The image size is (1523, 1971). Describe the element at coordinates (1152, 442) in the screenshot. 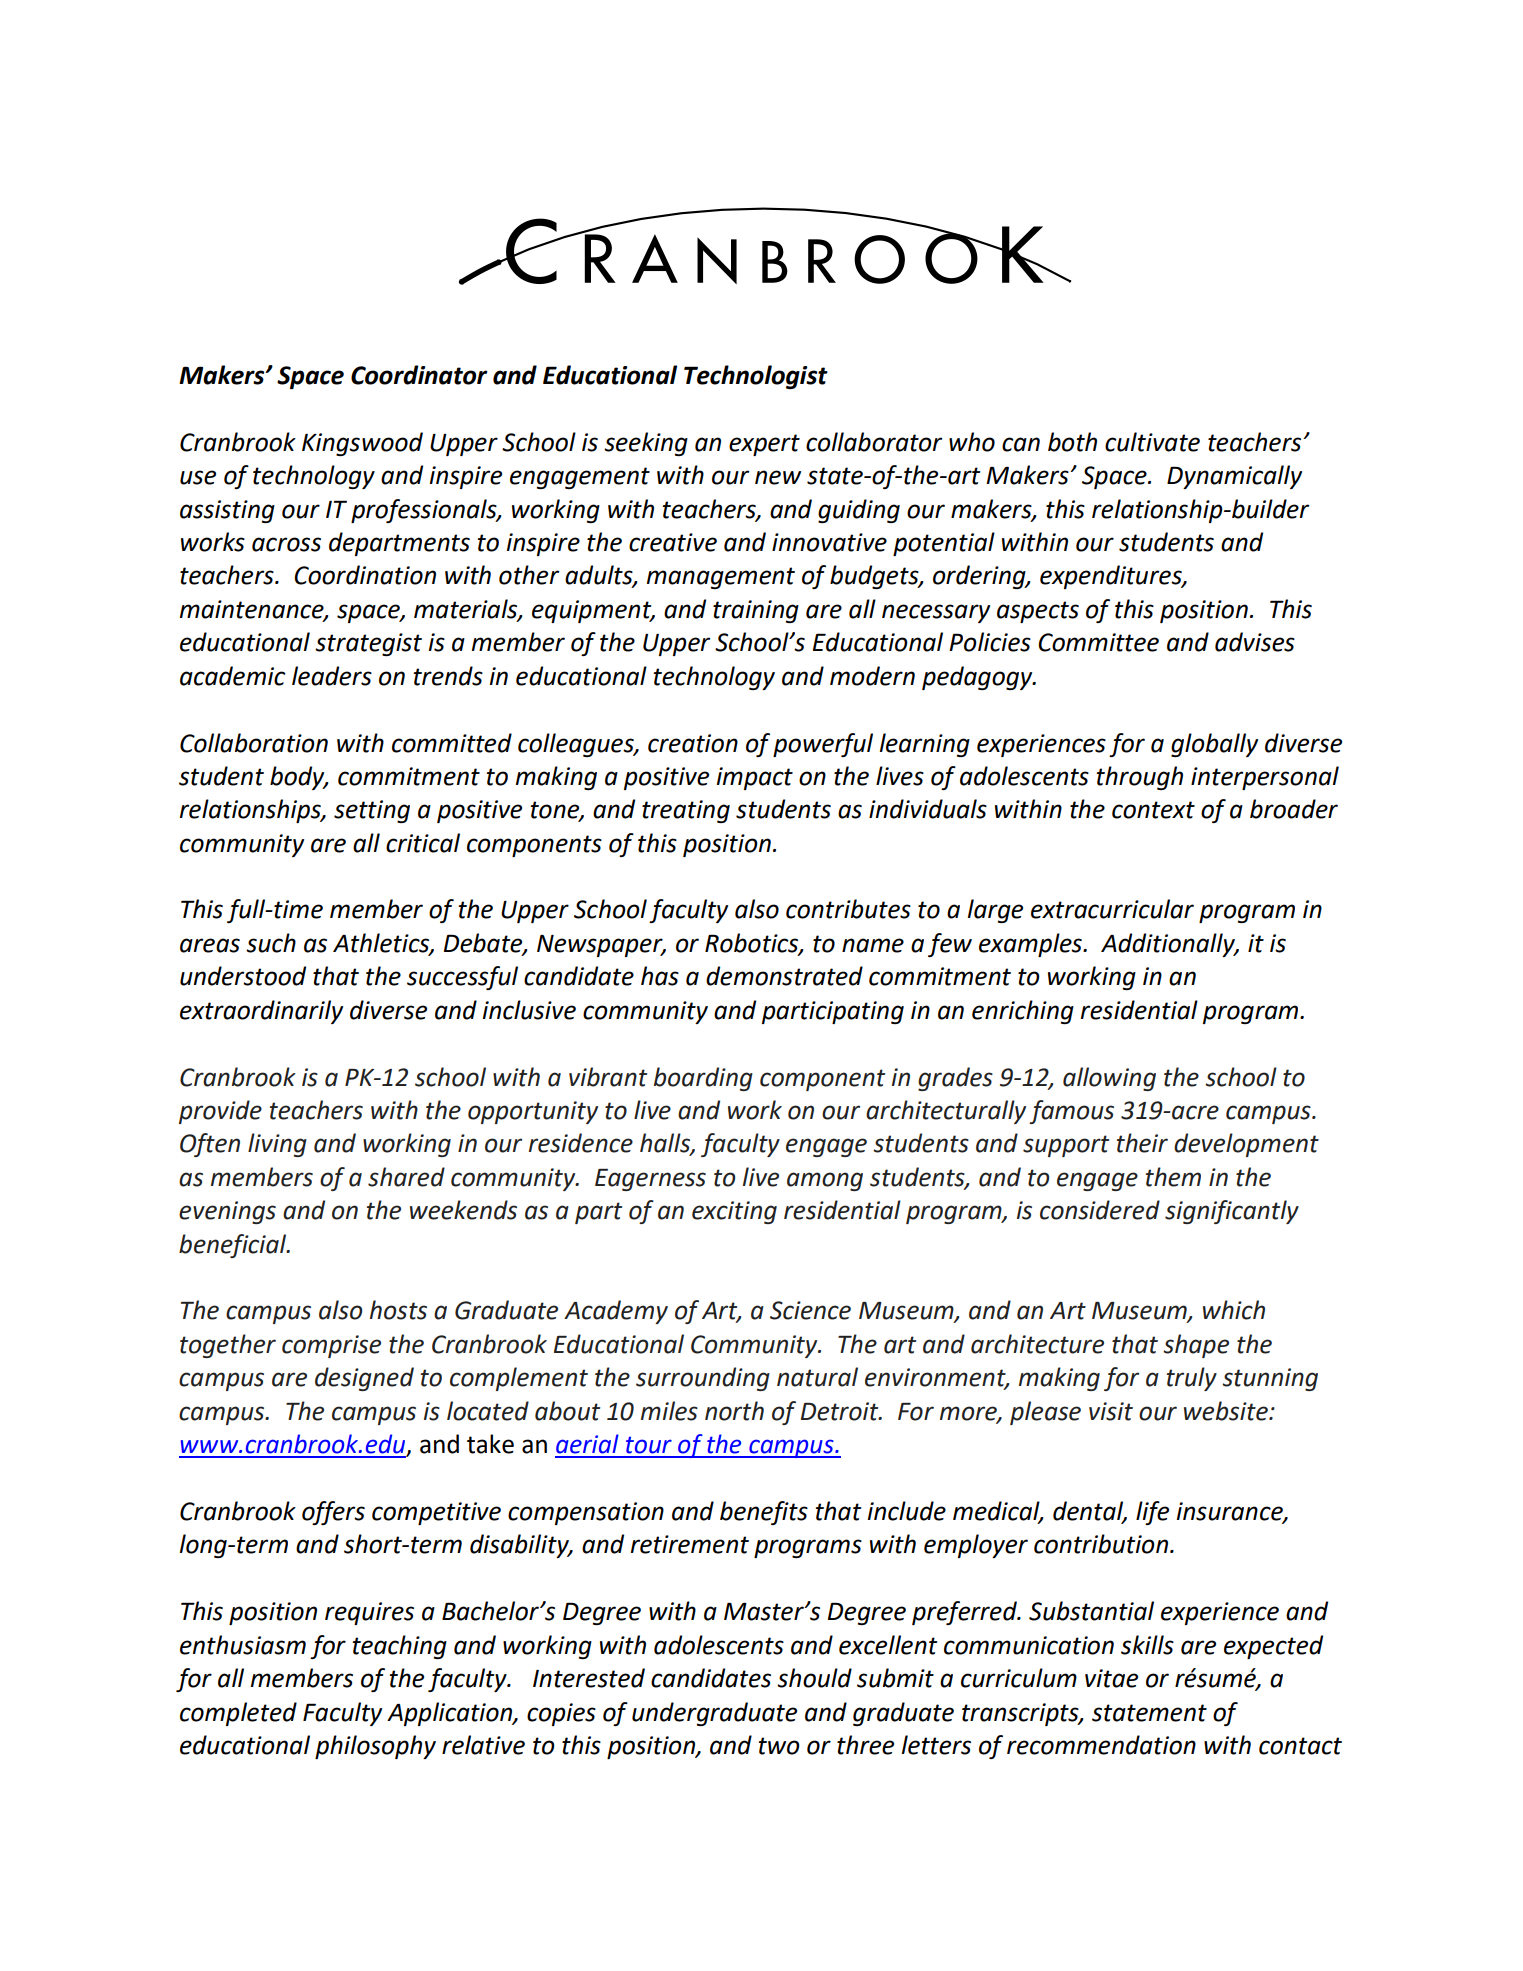

I see `cultivate` at that location.
